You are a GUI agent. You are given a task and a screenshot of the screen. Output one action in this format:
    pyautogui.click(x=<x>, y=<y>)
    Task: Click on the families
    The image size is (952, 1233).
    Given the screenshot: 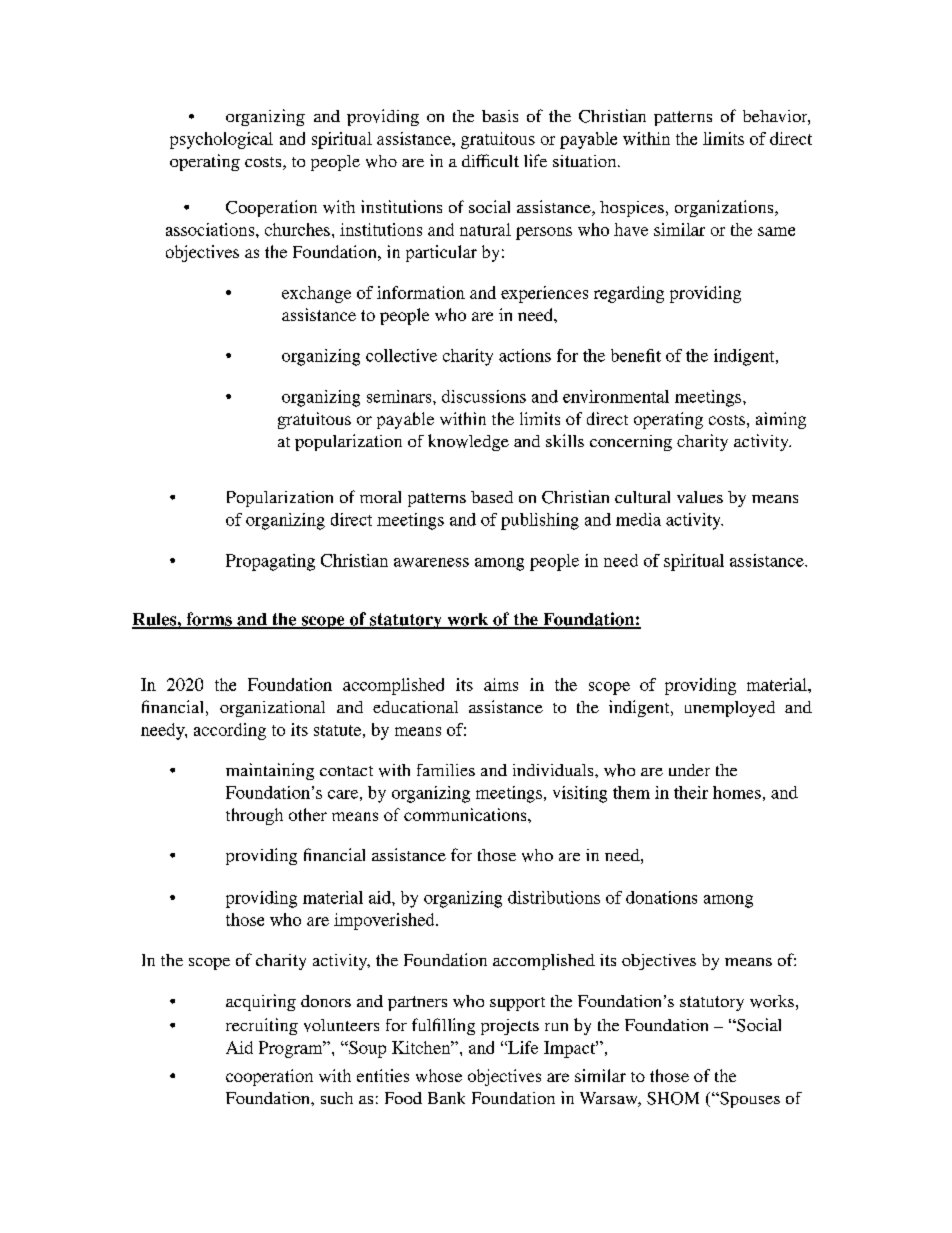 What is the action you would take?
    pyautogui.click(x=446, y=770)
